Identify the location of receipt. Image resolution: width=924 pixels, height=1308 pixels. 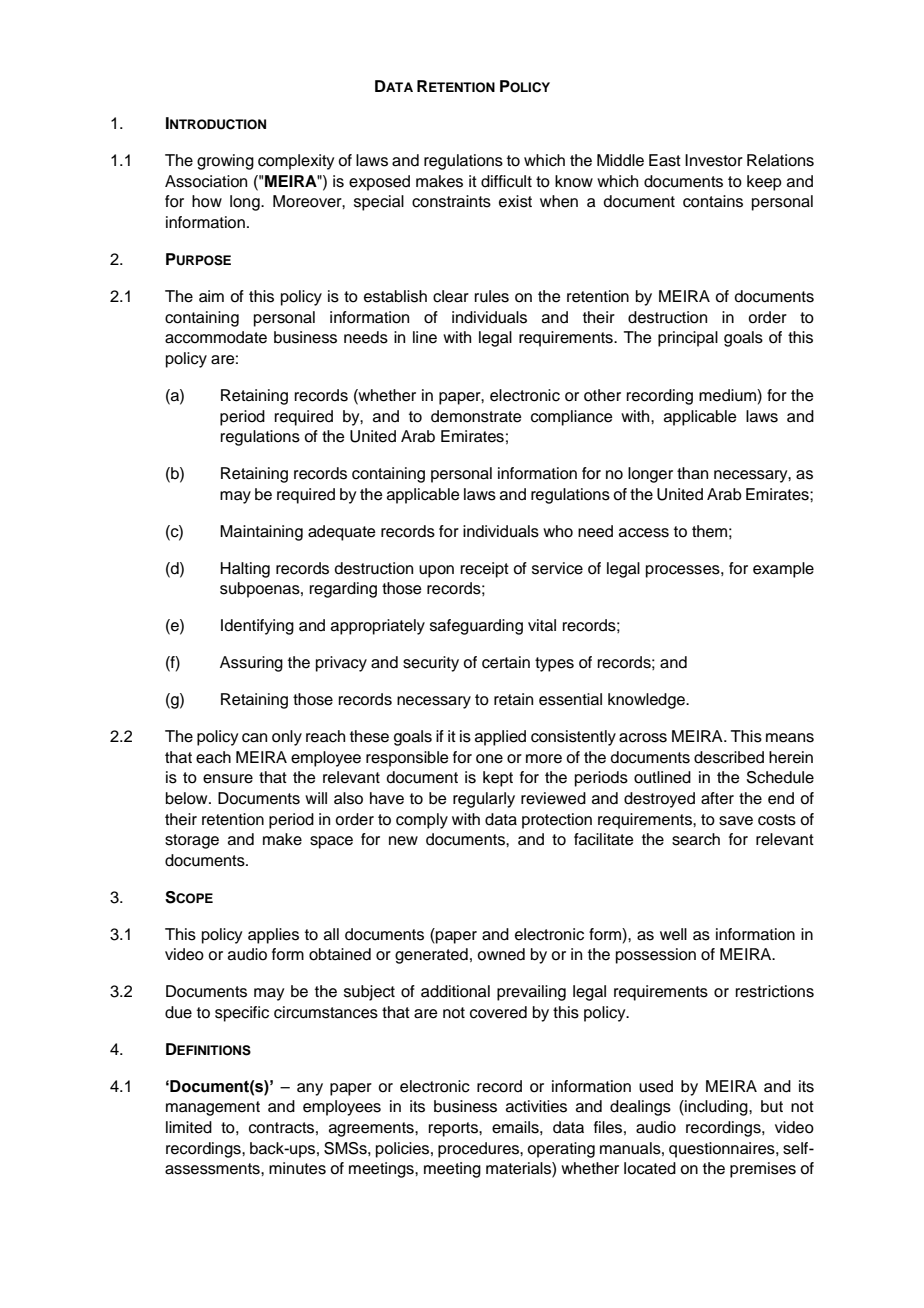
(485, 570).
